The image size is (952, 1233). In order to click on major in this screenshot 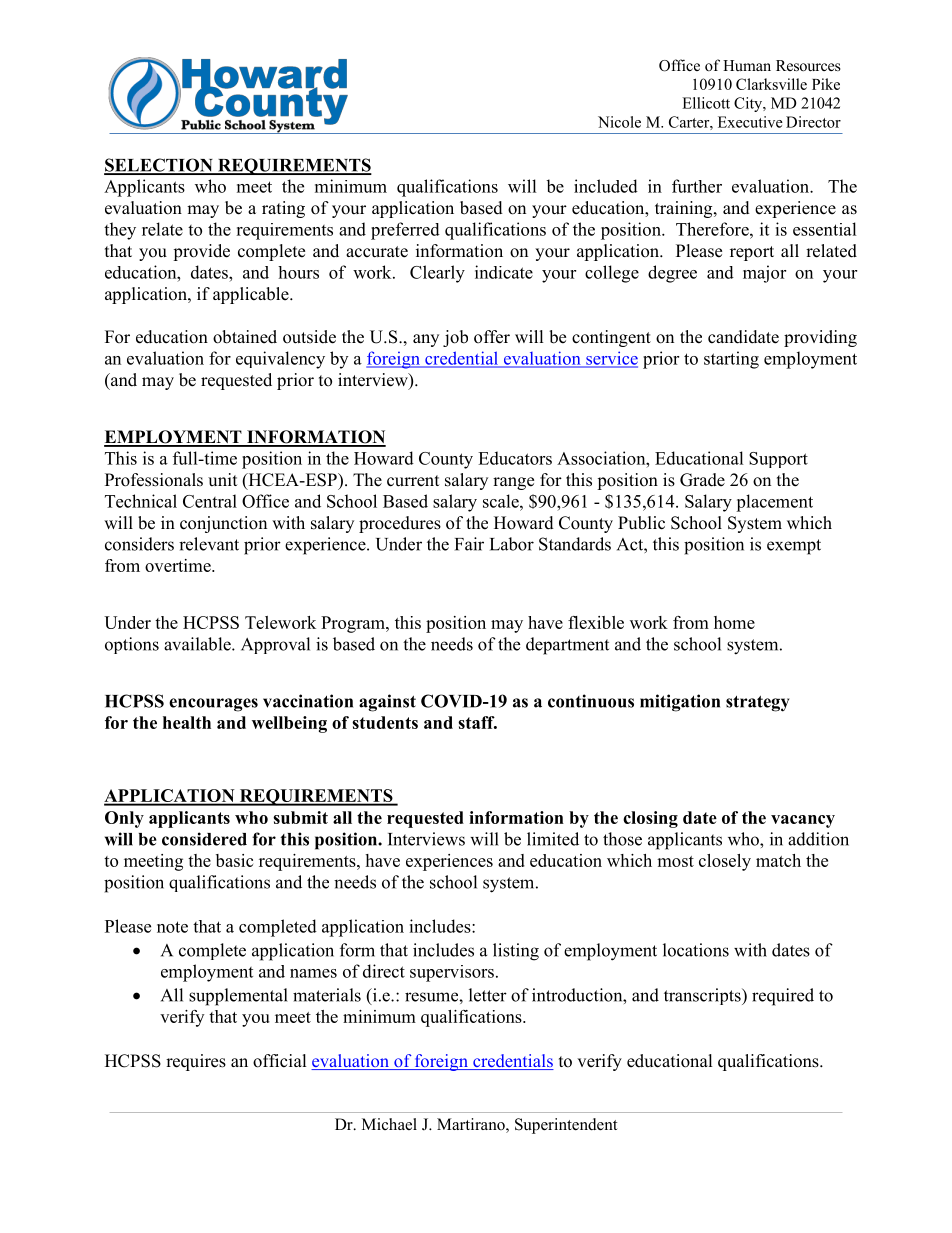, I will do `click(764, 274)`.
